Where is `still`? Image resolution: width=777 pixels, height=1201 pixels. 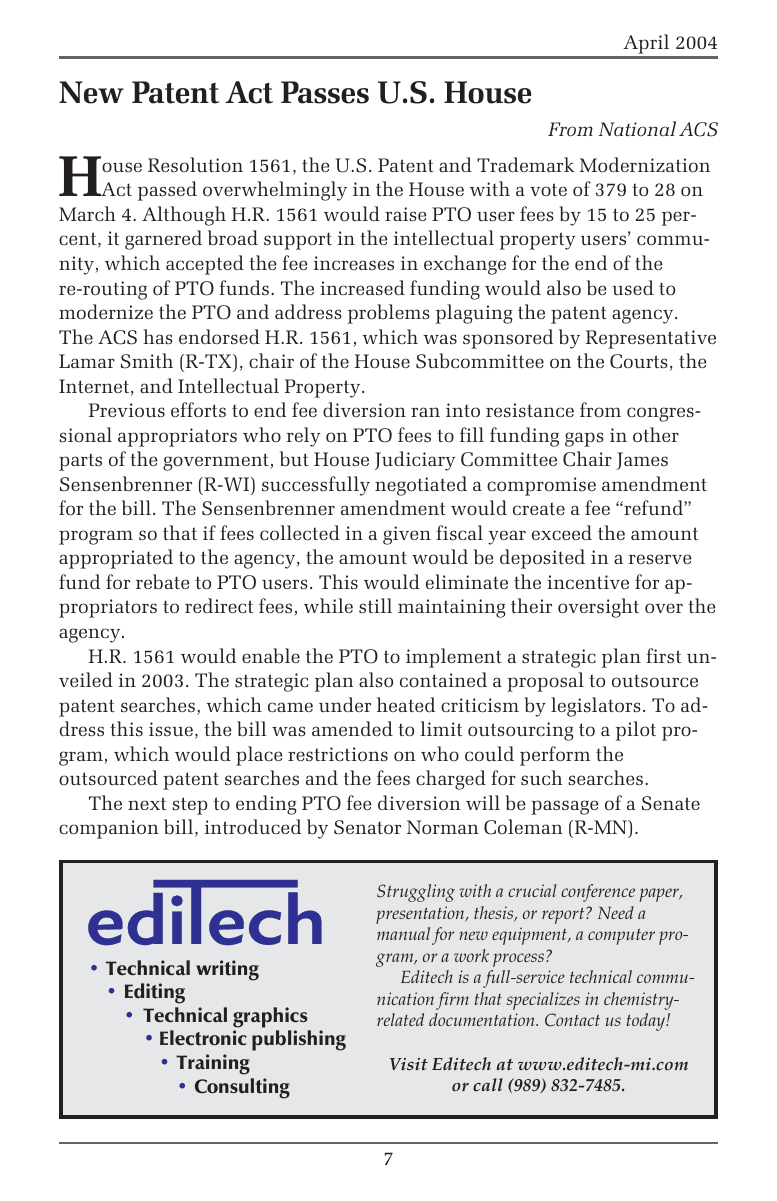 still is located at coordinates (375, 605).
